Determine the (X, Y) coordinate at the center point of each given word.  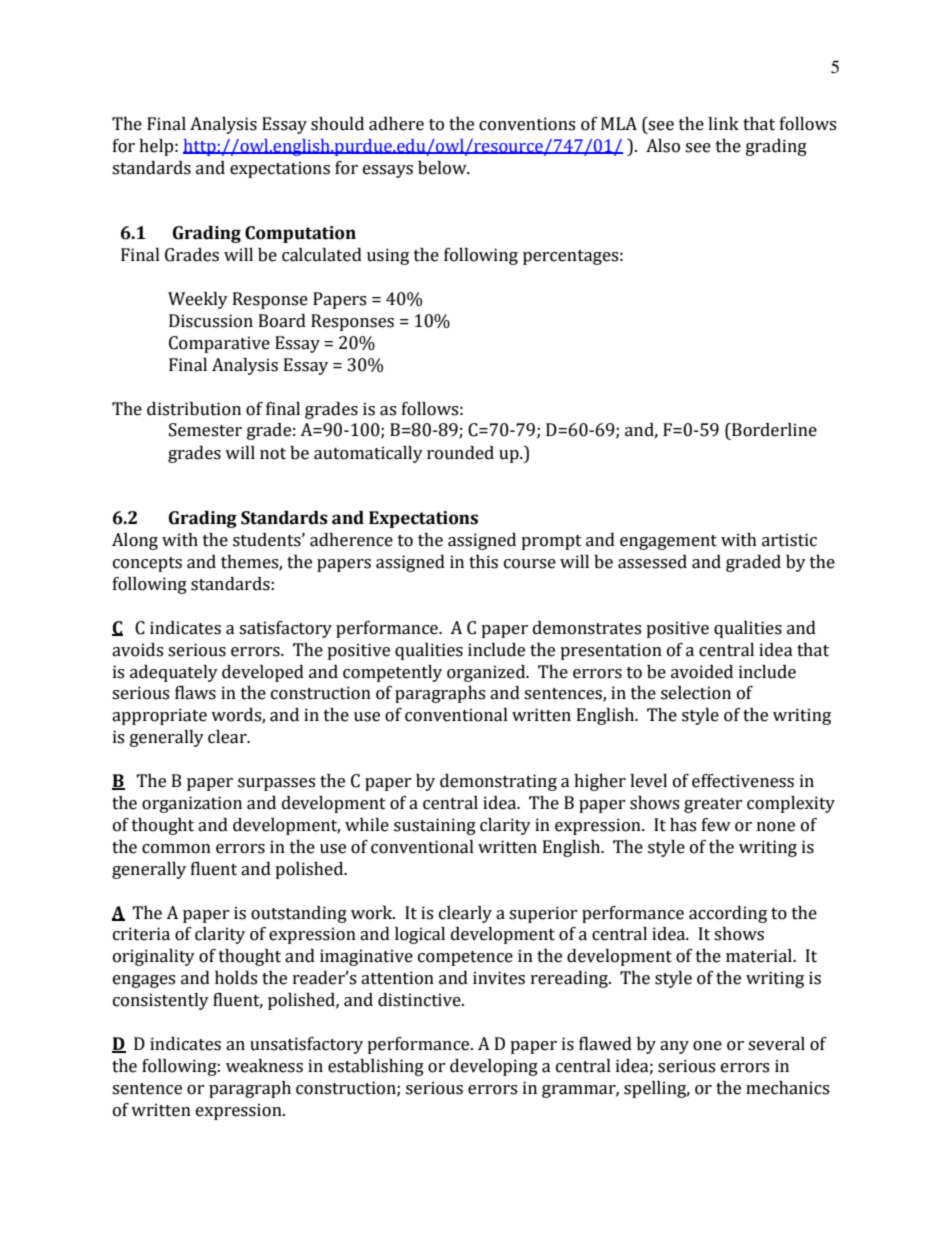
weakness (264, 1066)
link (723, 123)
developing (494, 1067)
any (674, 1047)
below (443, 168)
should (337, 124)
